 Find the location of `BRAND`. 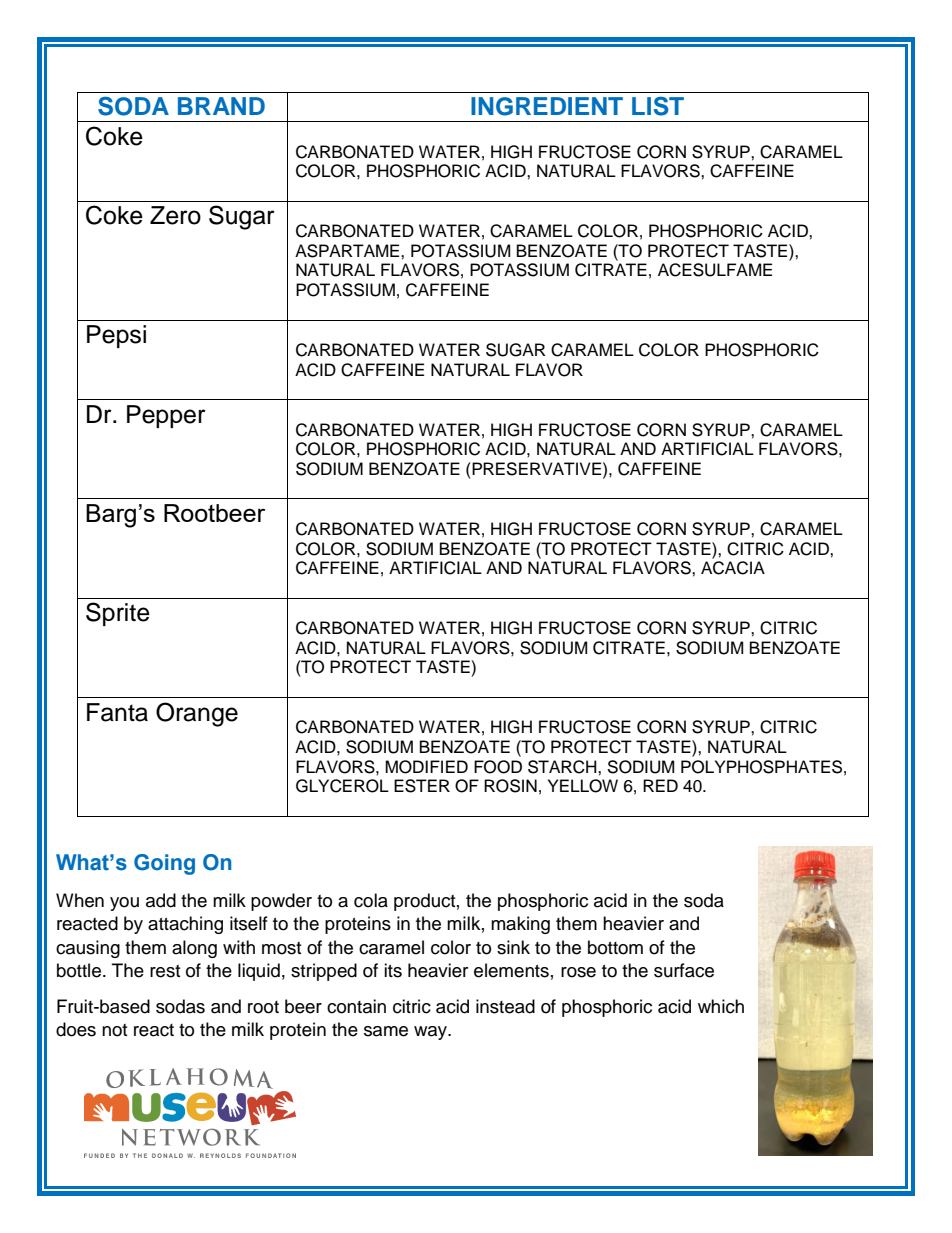

BRAND is located at coordinates (221, 106).
